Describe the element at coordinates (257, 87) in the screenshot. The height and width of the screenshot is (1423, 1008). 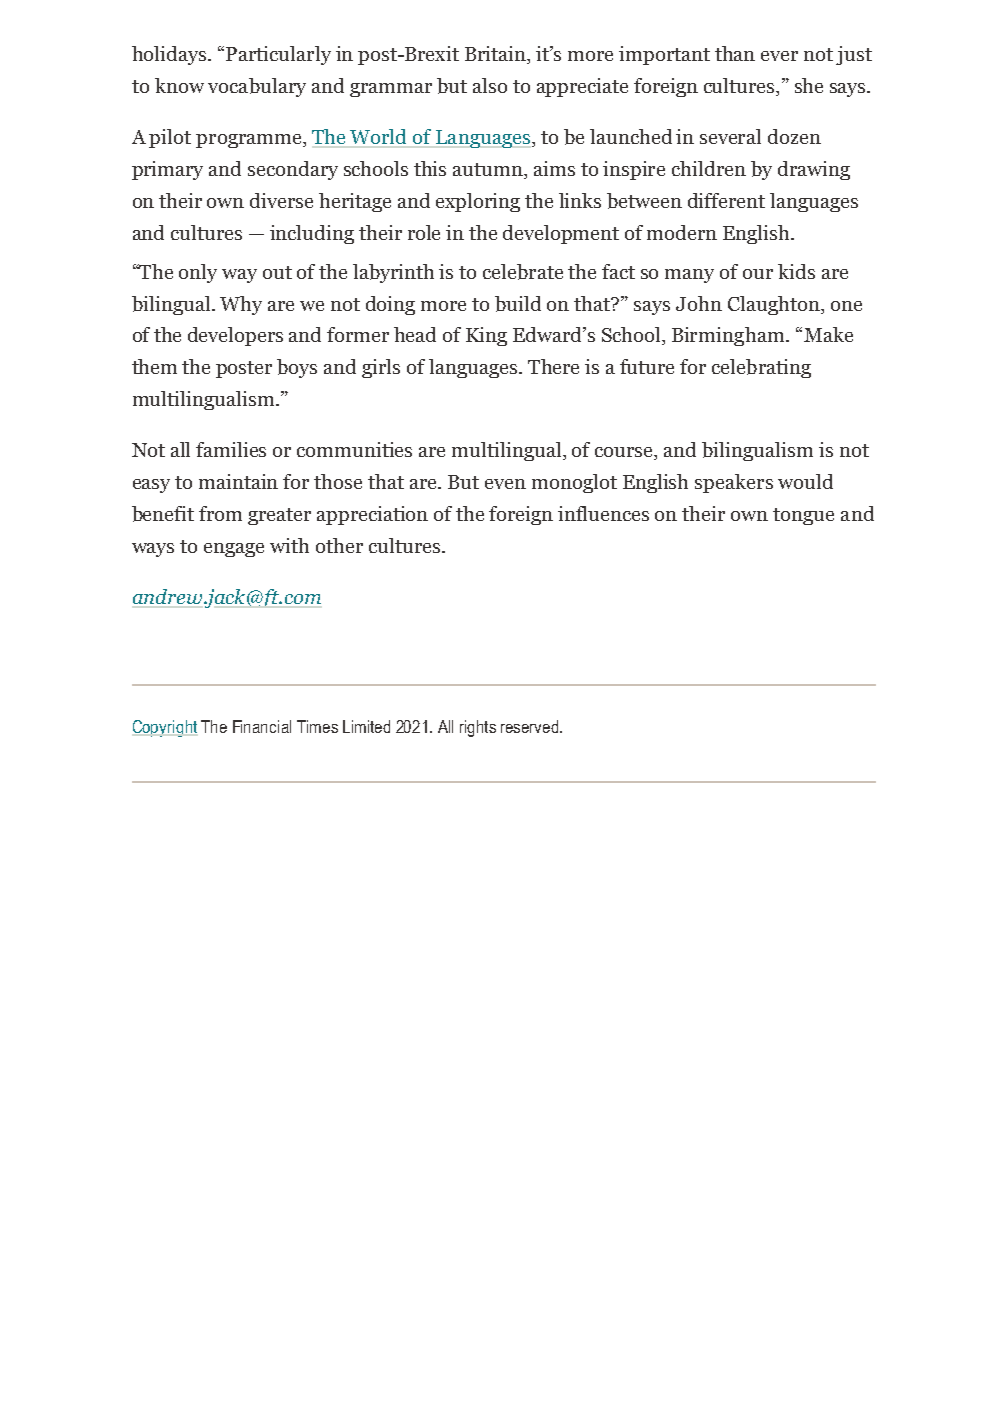
I see `vocabulary` at that location.
